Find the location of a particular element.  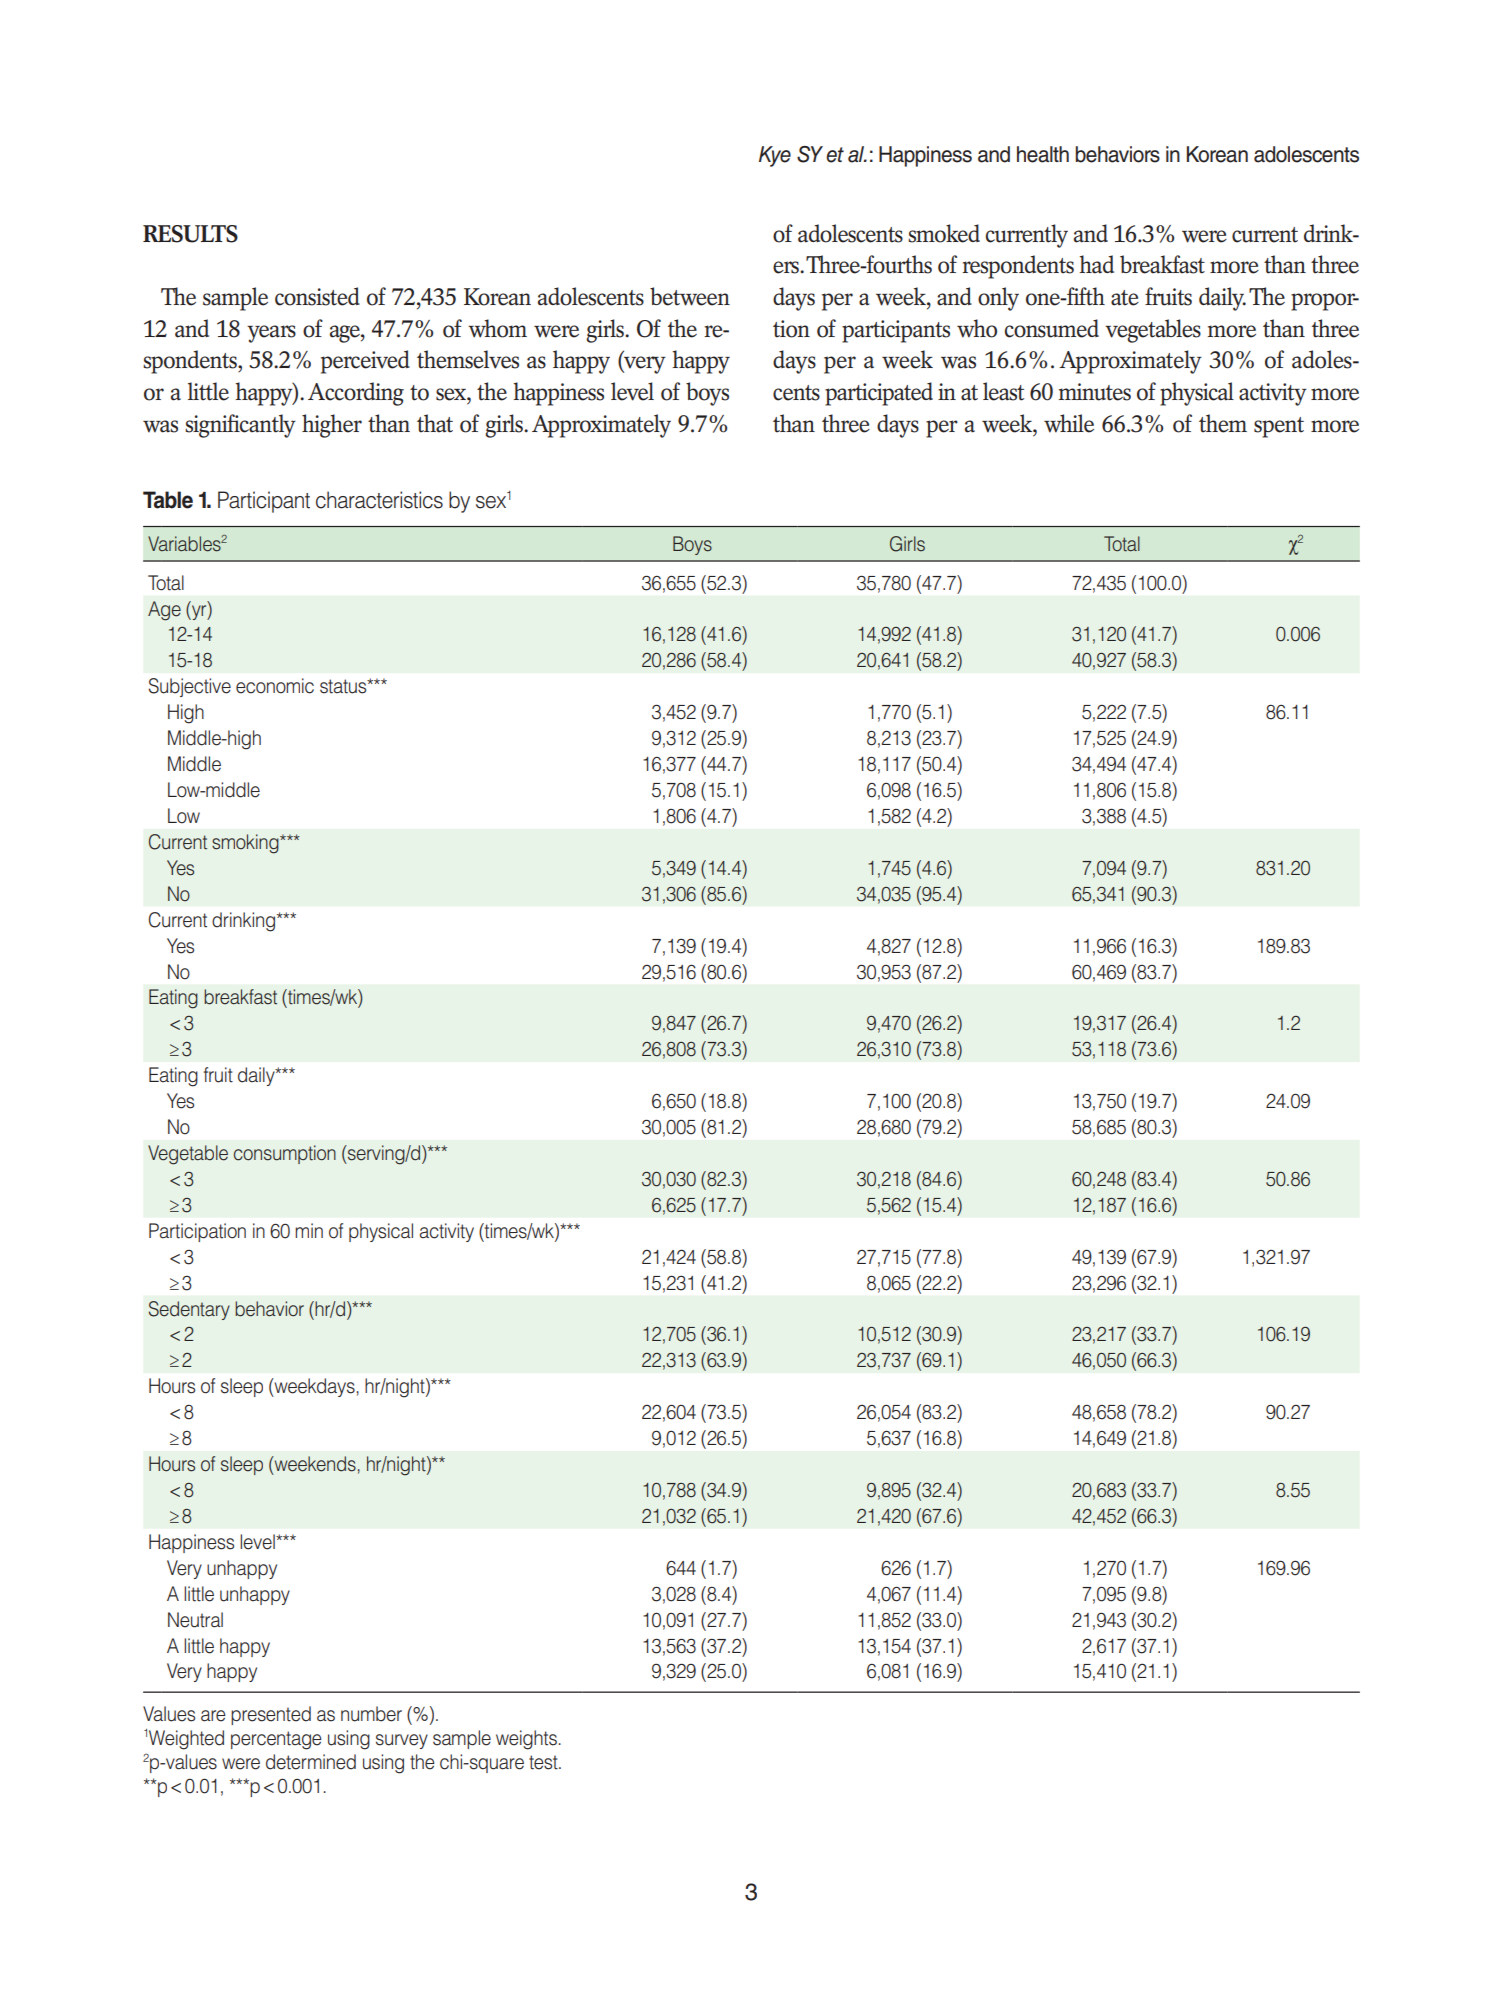

weights is located at coordinates (526, 1740).
